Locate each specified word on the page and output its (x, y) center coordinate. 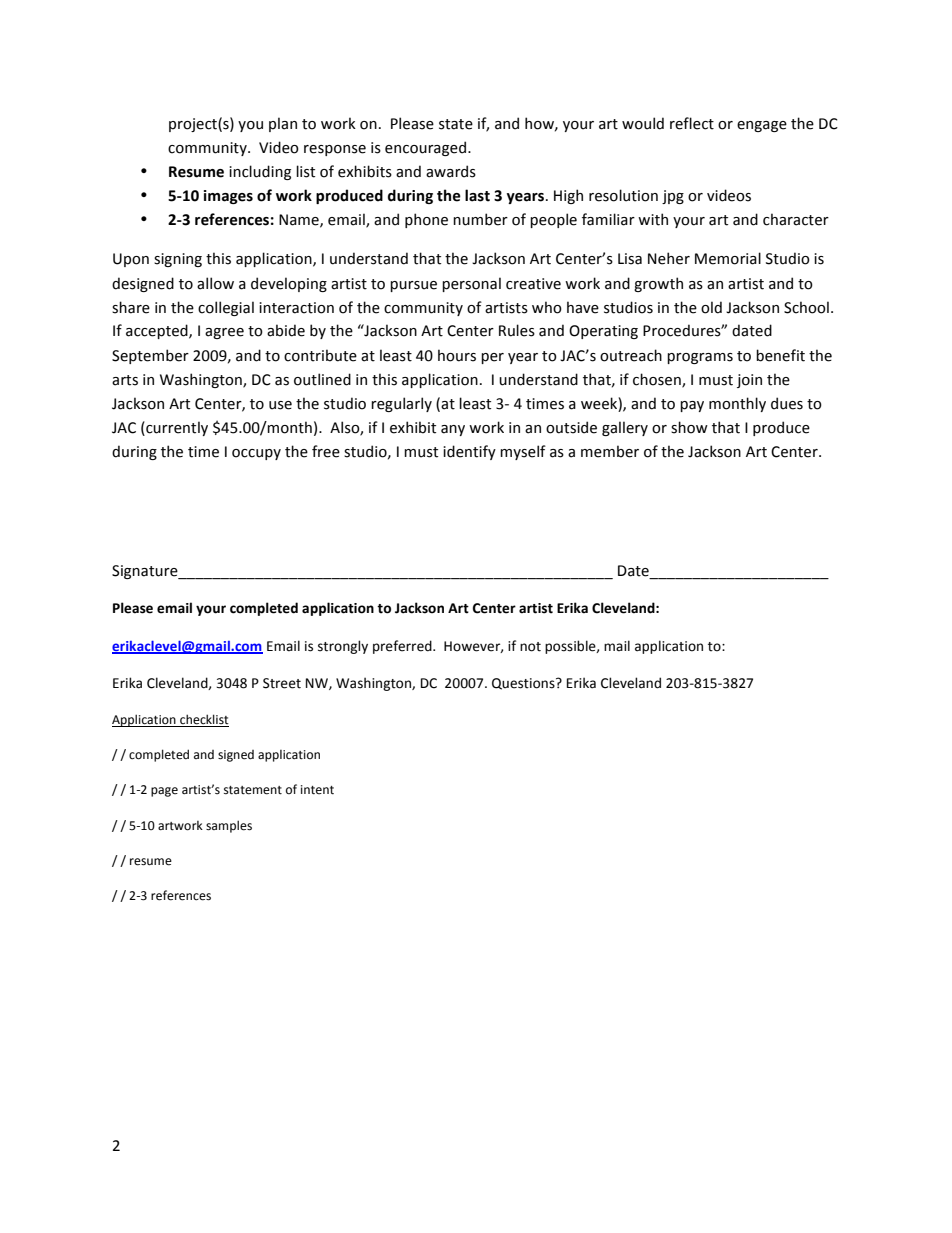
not (530, 647)
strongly (343, 647)
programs (700, 358)
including (260, 172)
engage (762, 126)
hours (457, 355)
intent (317, 790)
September (150, 356)
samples (229, 826)
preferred (403, 647)
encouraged (425, 148)
